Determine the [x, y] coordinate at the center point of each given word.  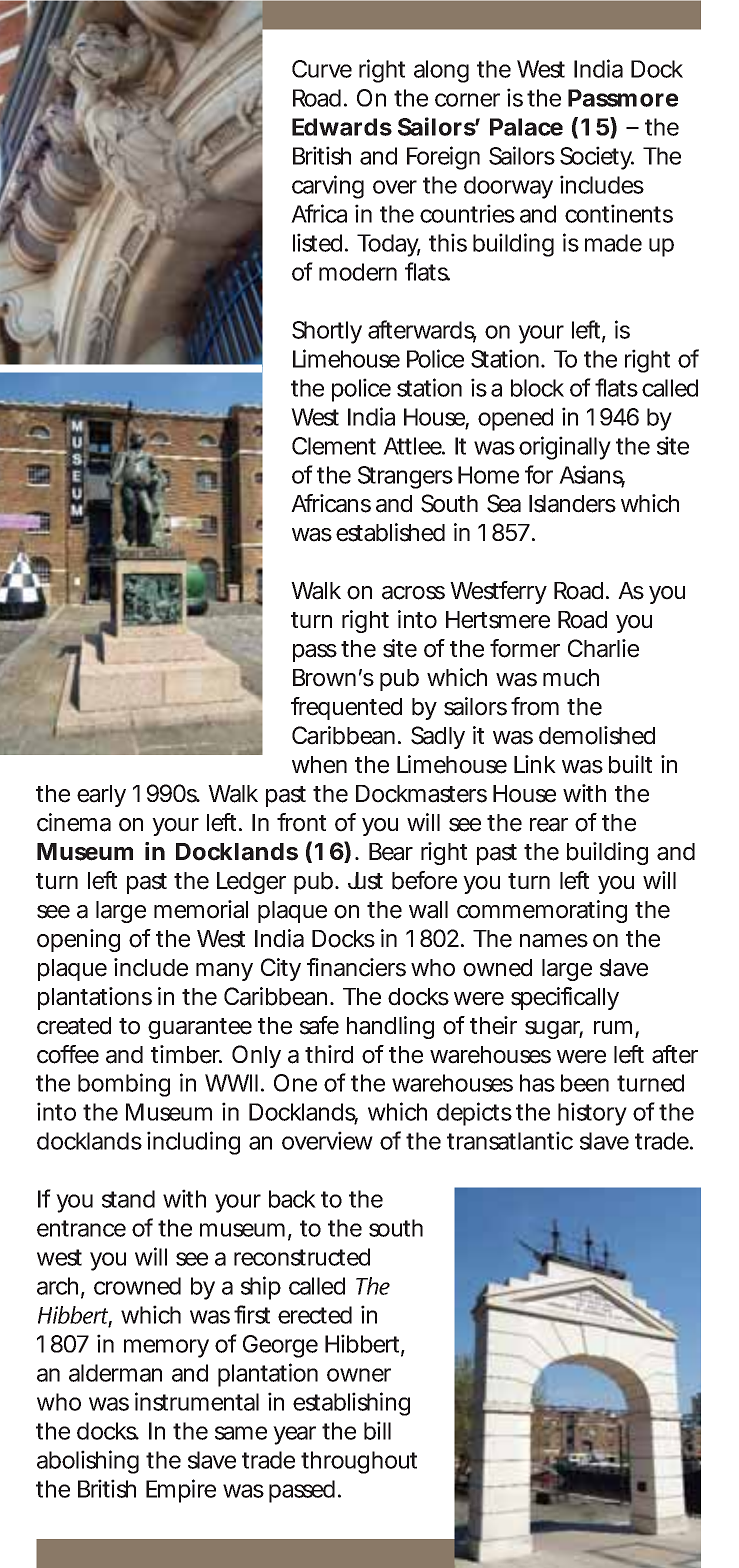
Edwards [342, 127]
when [319, 765]
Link [535, 764]
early [101, 796]
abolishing [88, 1462]
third [329, 1054]
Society [596, 158]
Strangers [405, 477]
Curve [322, 69]
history [592, 1114]
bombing [124, 1085]
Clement [334, 446]
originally [565, 448]
